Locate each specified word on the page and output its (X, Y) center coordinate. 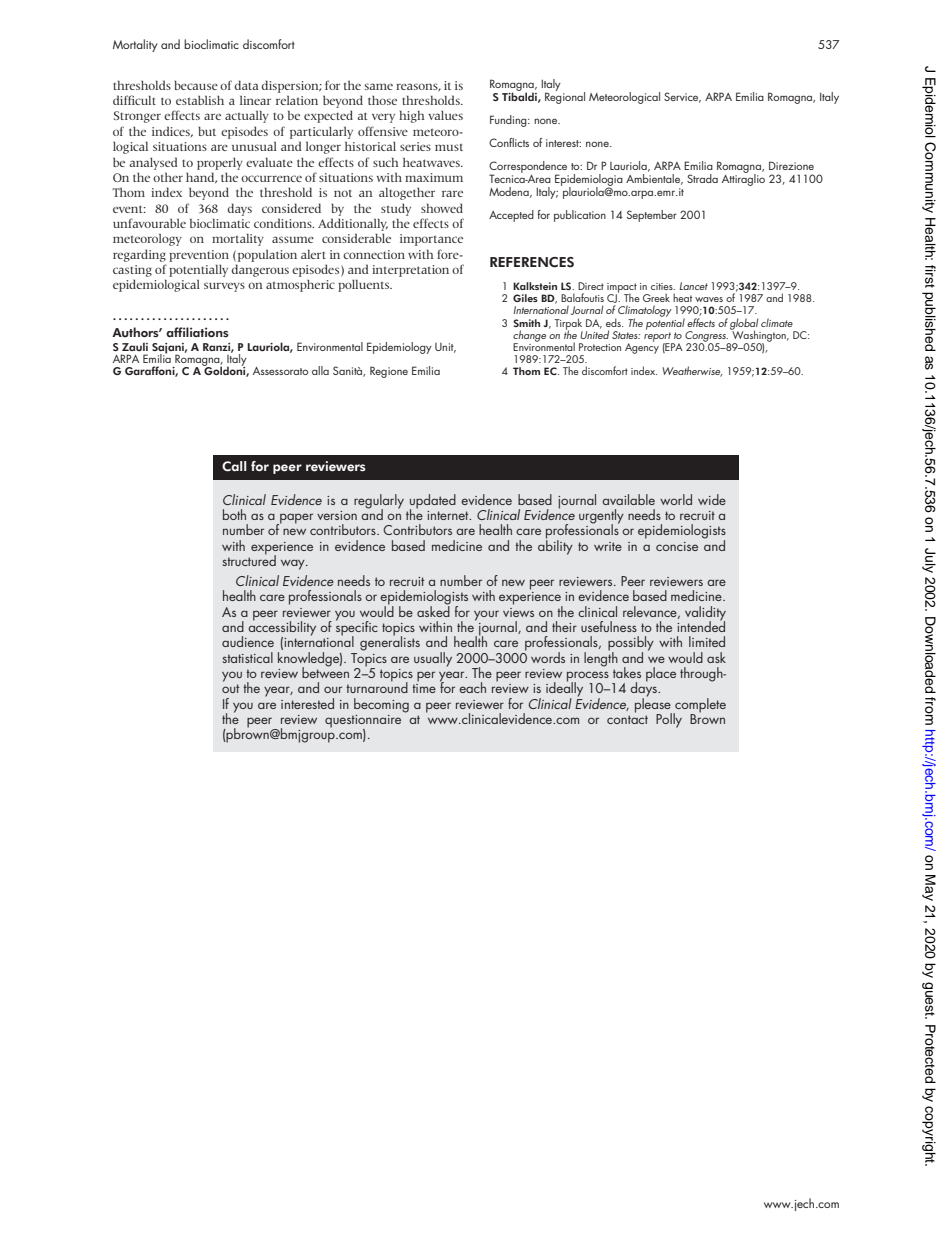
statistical (247, 657)
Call (234, 466)
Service (682, 97)
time (424, 688)
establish (200, 100)
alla (320, 370)
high (412, 117)
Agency (642, 347)
